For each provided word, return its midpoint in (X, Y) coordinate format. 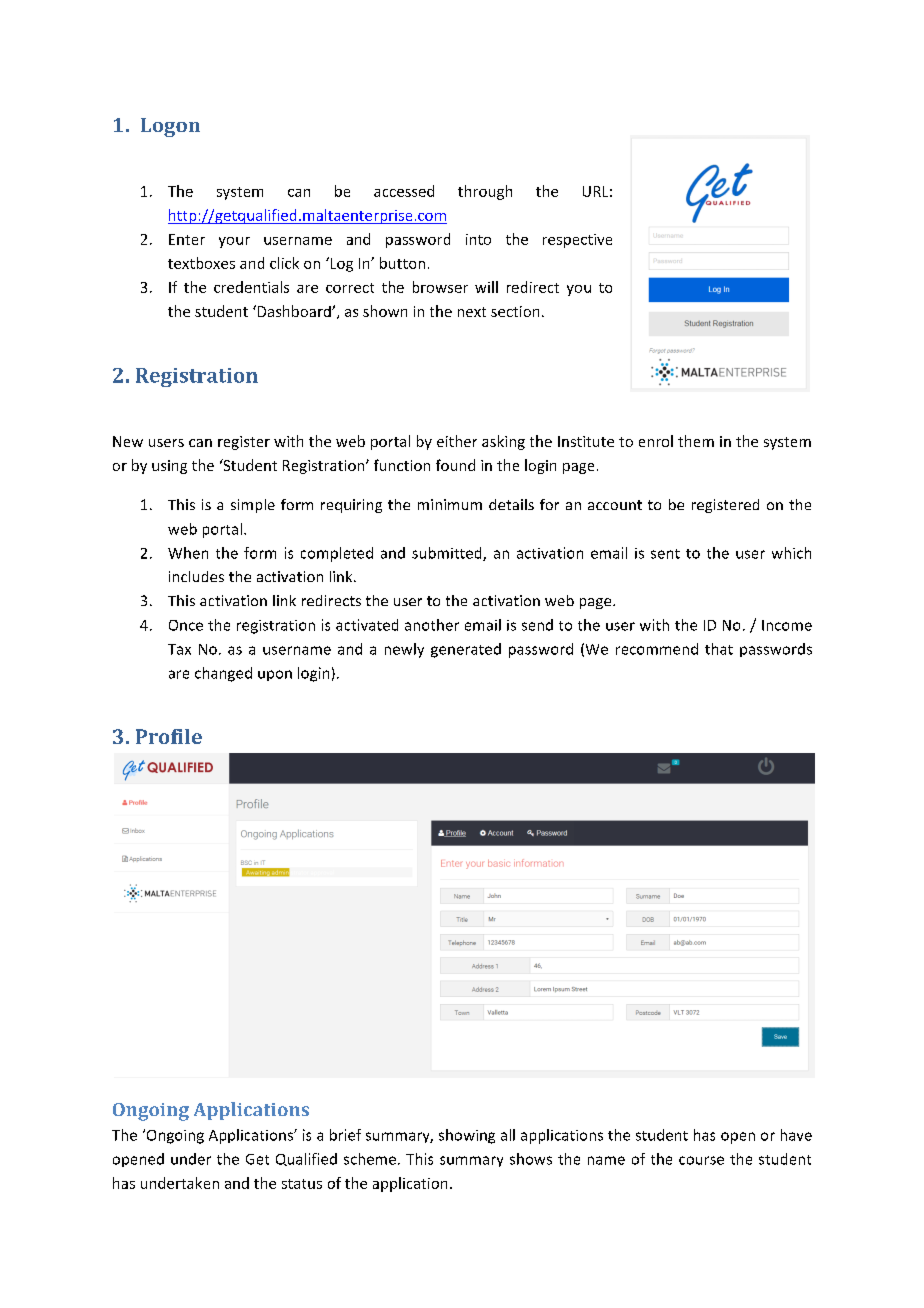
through (485, 192)
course (701, 1160)
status (302, 1184)
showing (467, 1136)
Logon (170, 127)
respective (577, 241)
